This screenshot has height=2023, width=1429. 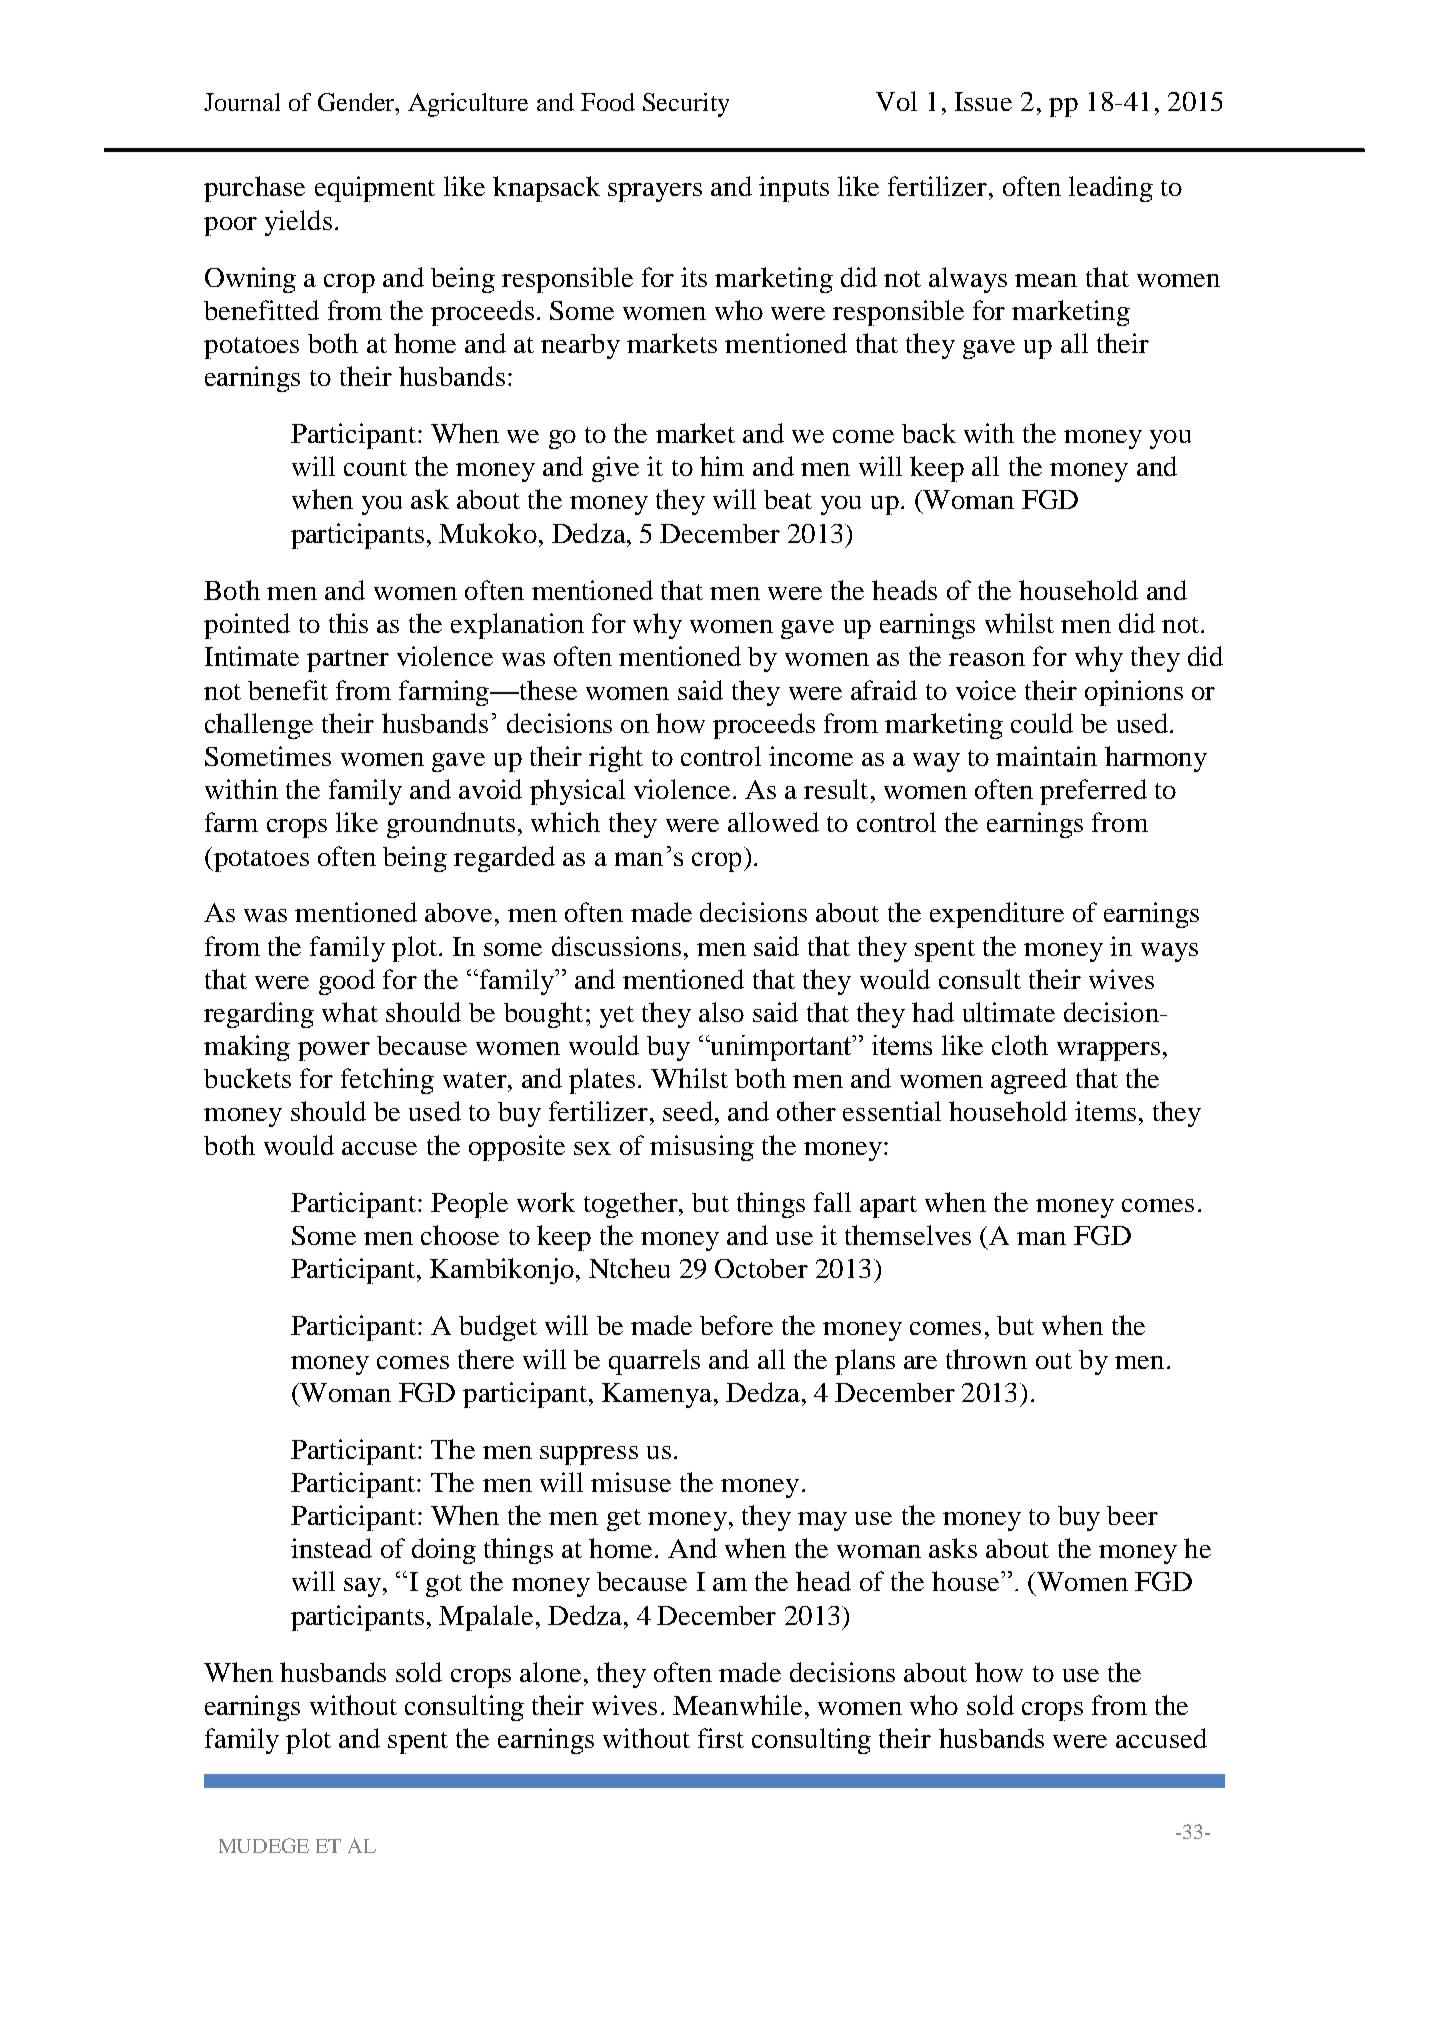 I want to click on expenditure, so click(x=997, y=915).
